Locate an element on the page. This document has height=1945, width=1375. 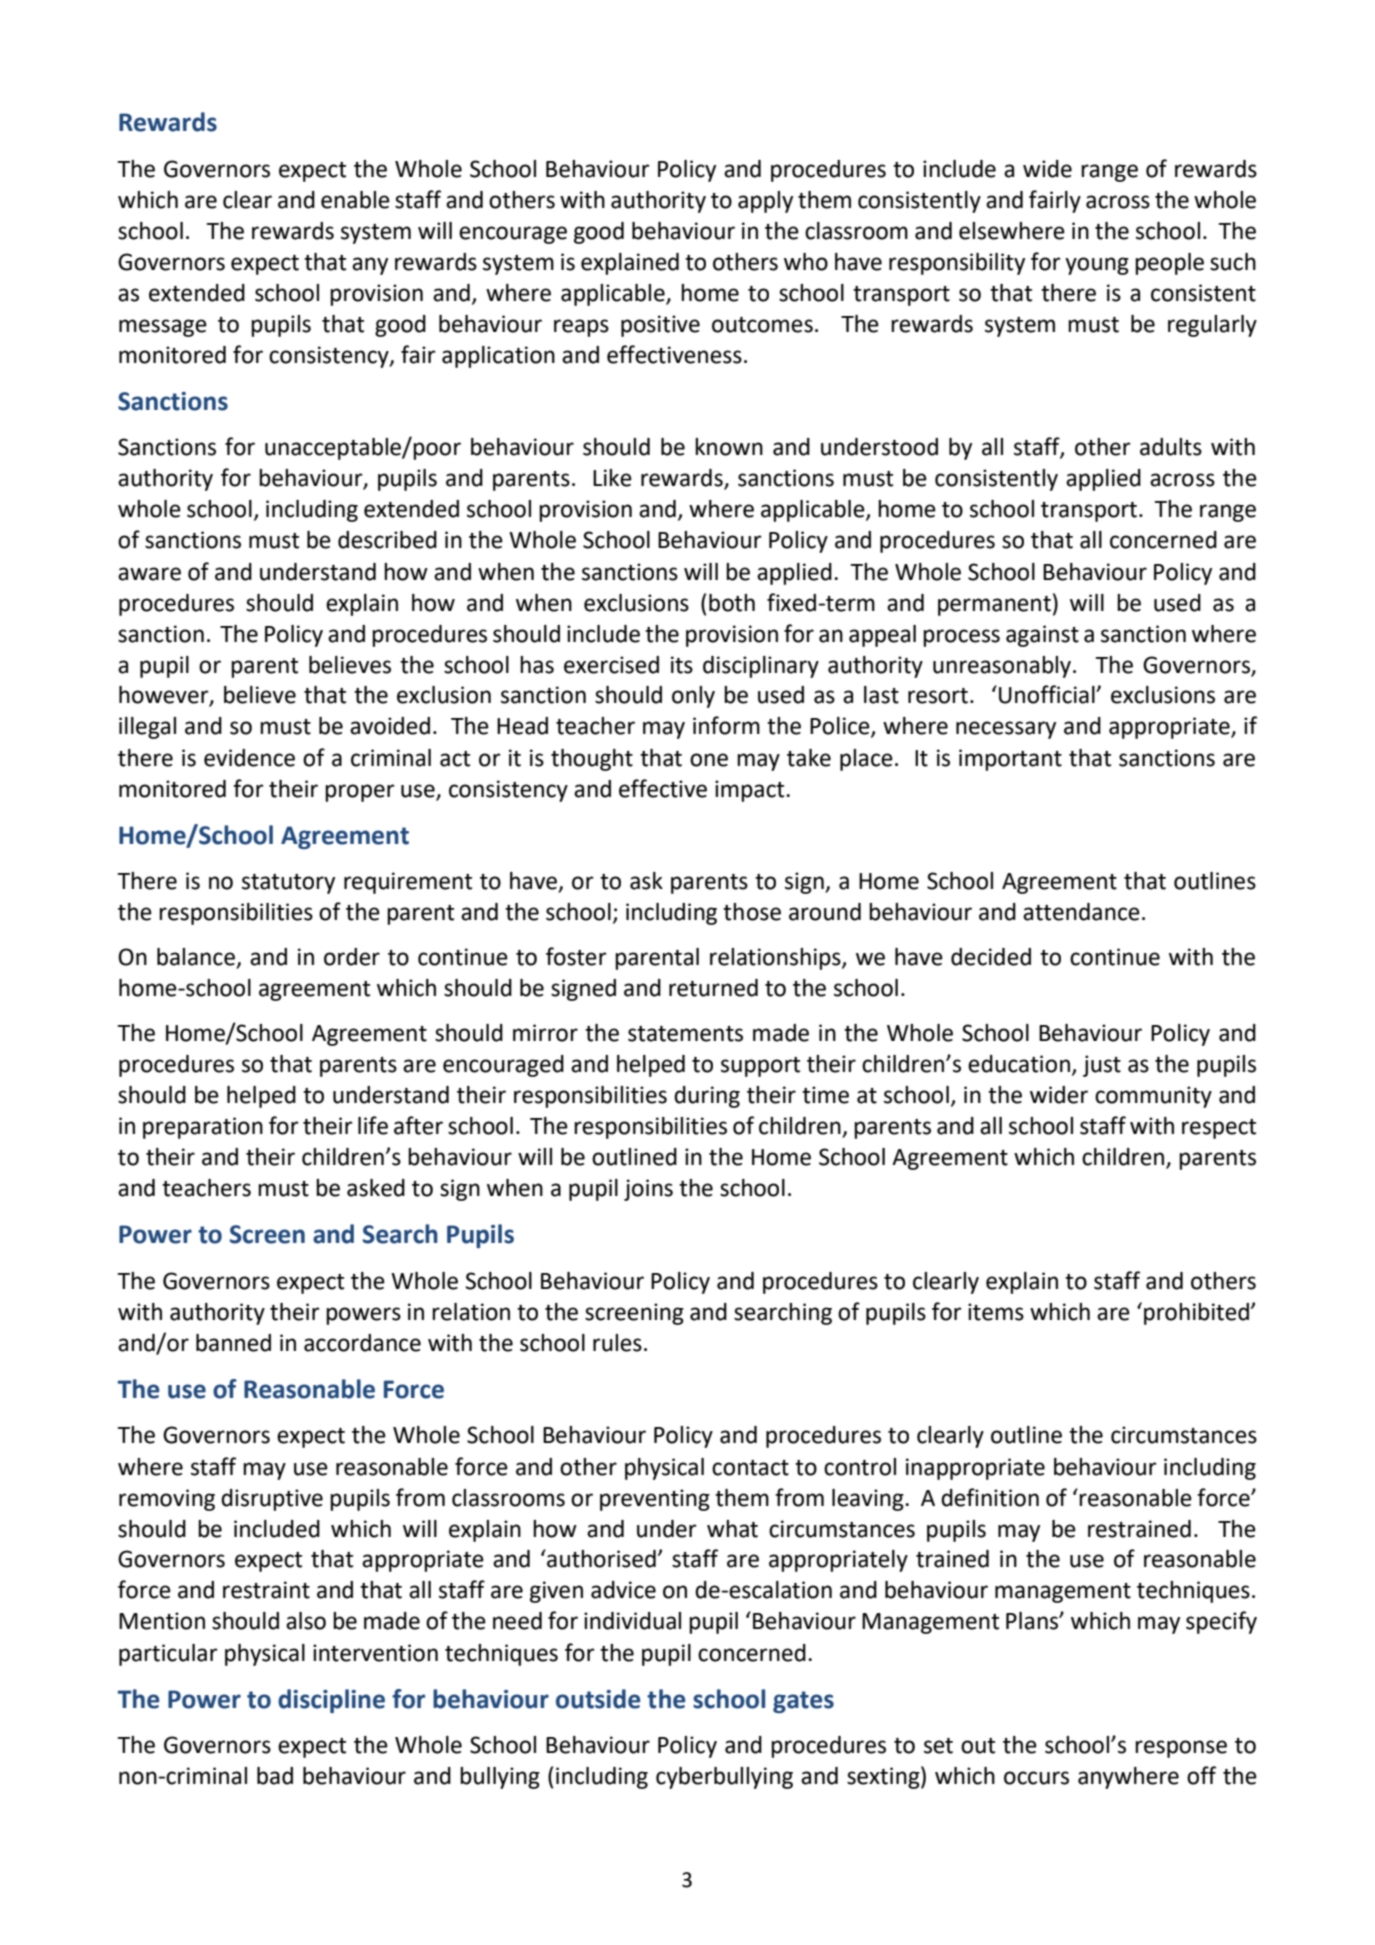
asked is located at coordinates (376, 1188).
